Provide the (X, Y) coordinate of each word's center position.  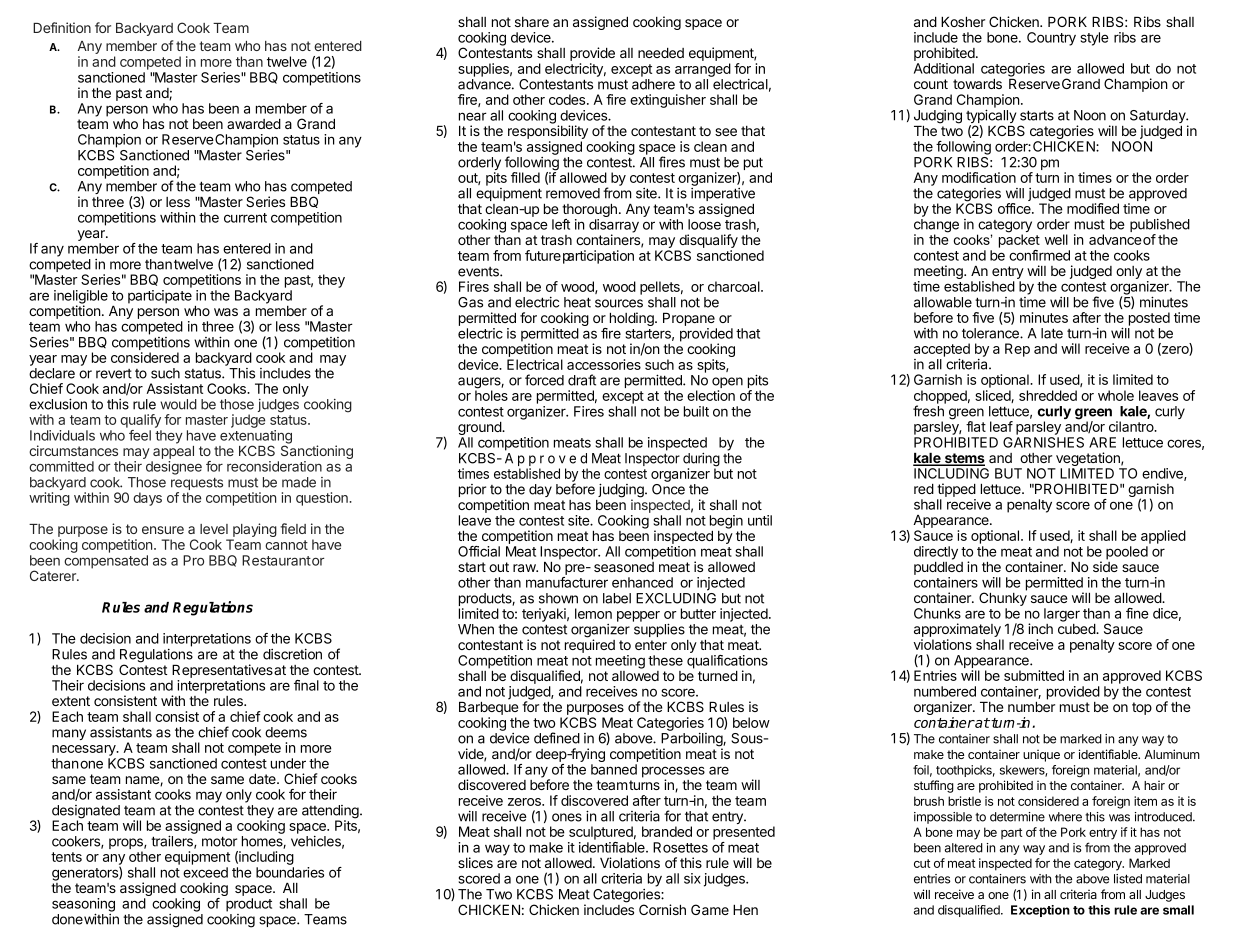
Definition (62, 27)
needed (661, 53)
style (1094, 39)
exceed (205, 872)
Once (668, 489)
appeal (173, 452)
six (692, 878)
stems (963, 459)
